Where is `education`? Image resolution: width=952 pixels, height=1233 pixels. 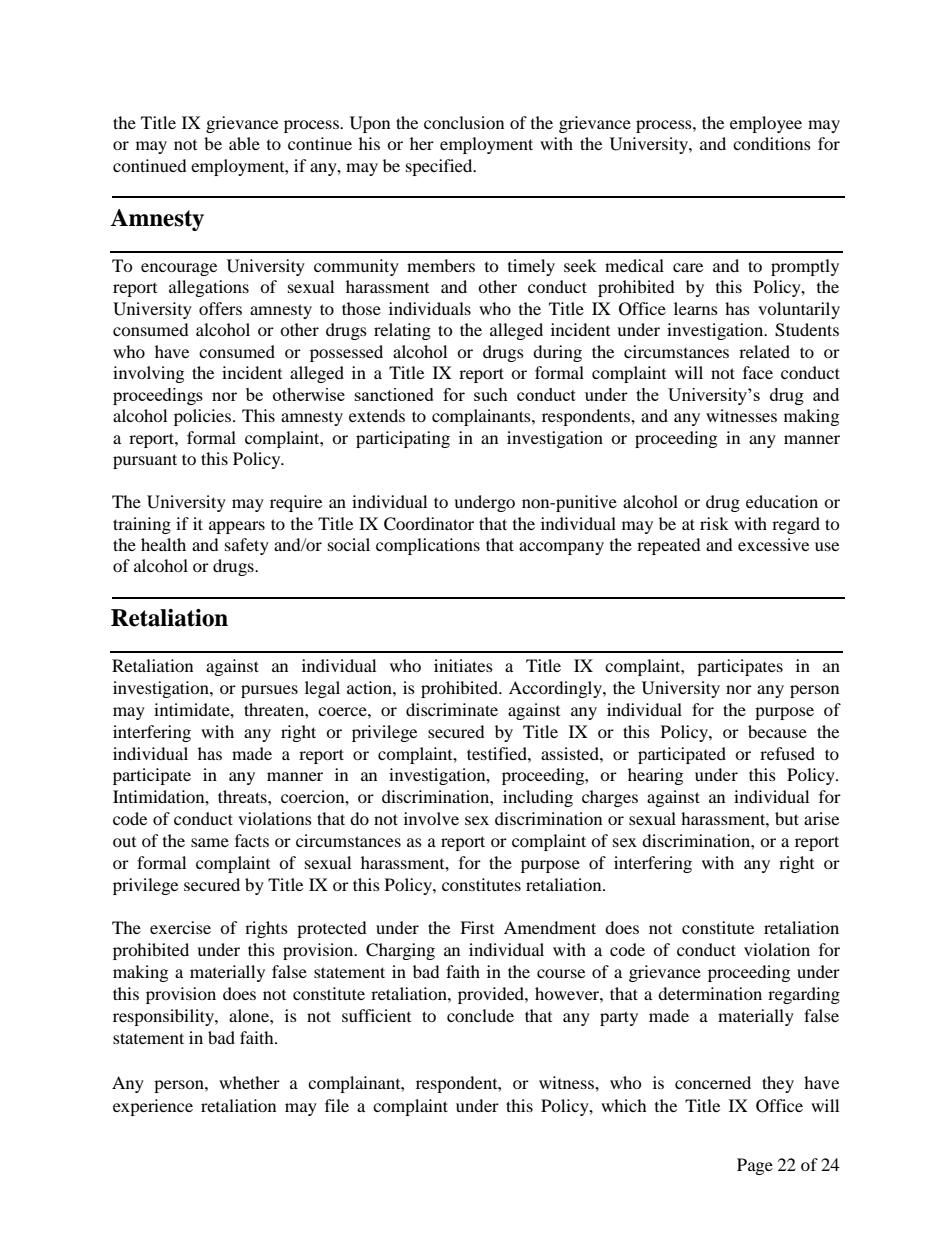 education is located at coordinates (782, 501).
